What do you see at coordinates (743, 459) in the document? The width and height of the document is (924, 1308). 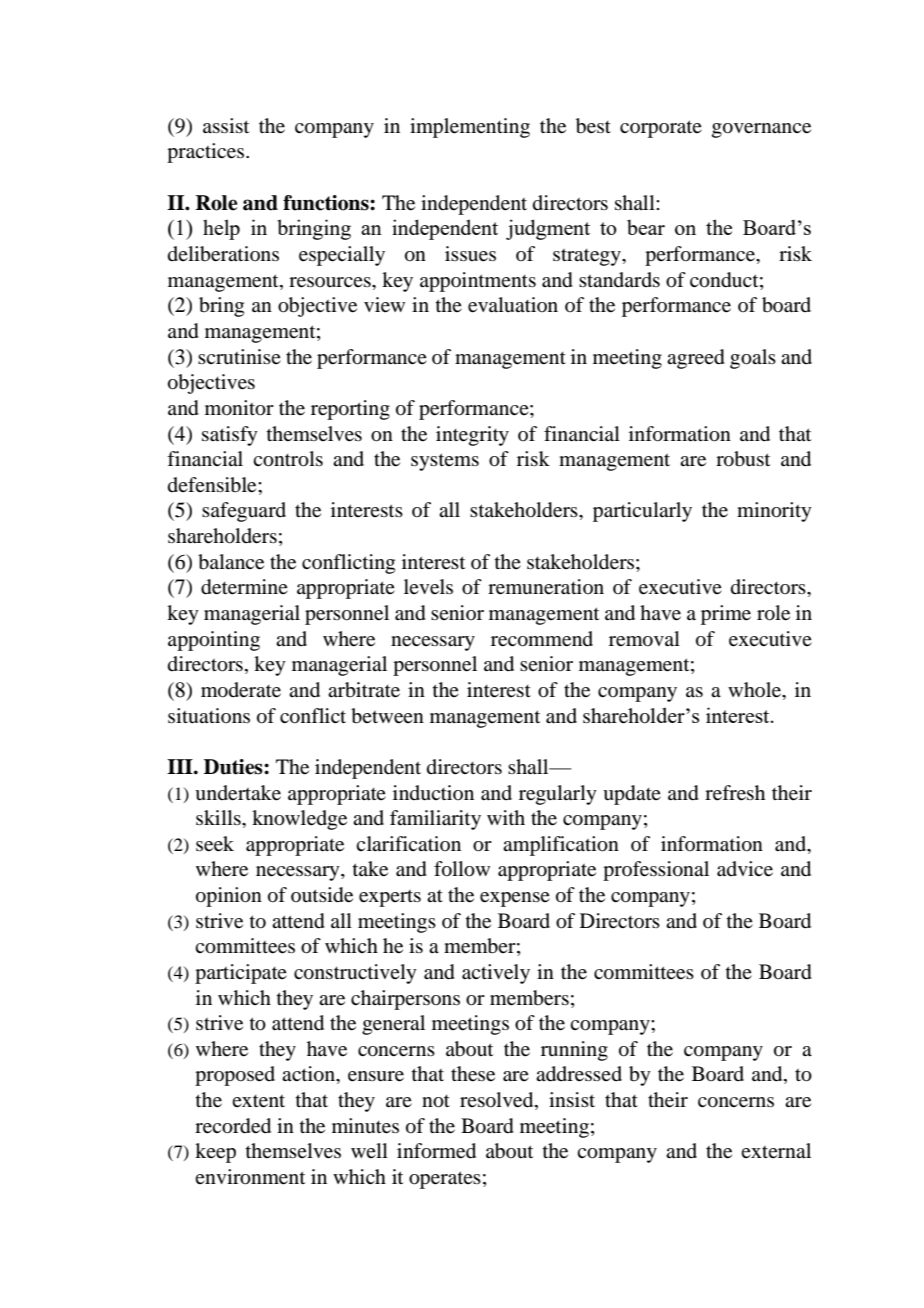 I see `robust` at bounding box center [743, 459].
